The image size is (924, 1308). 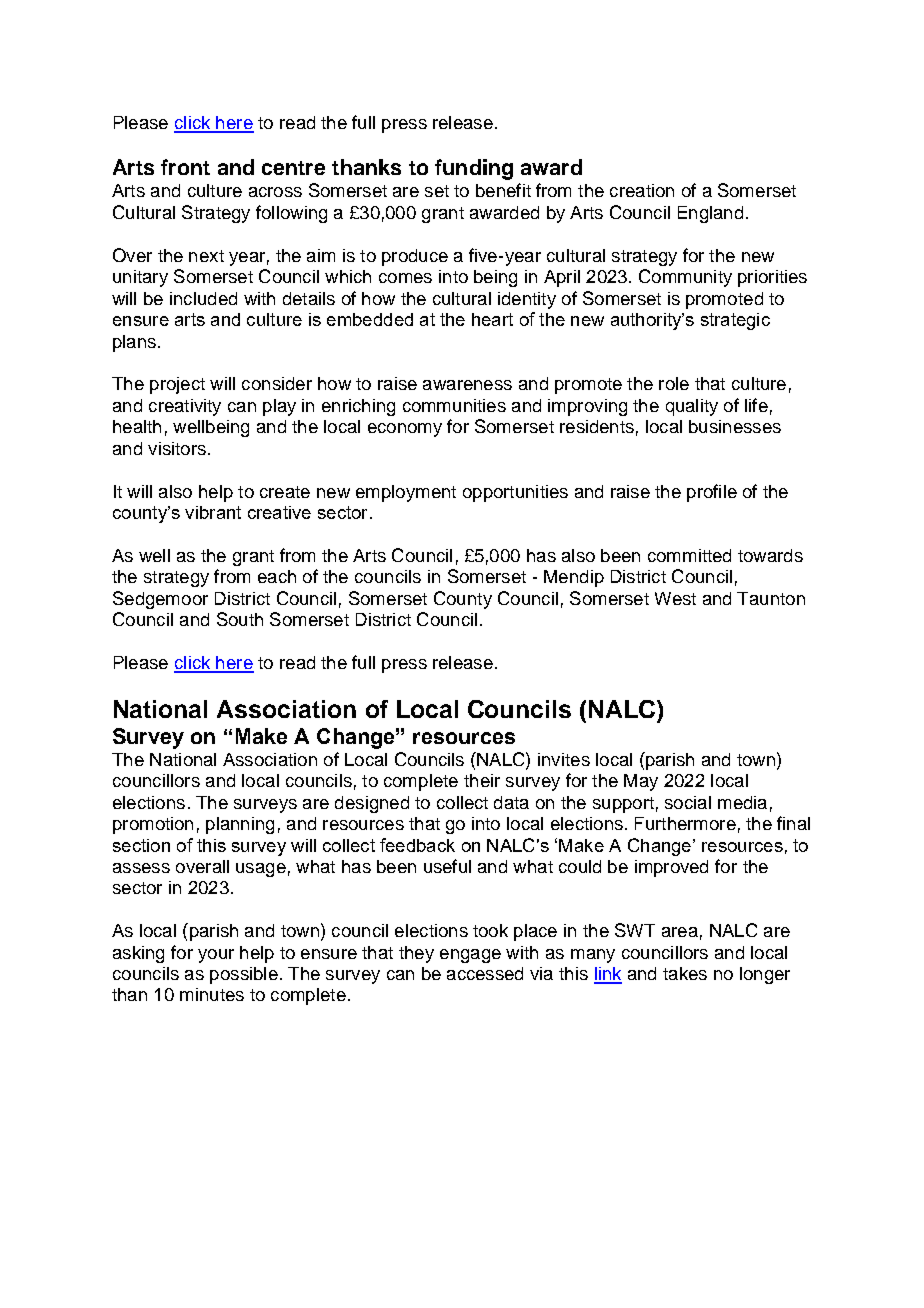 I want to click on each, so click(x=277, y=576).
